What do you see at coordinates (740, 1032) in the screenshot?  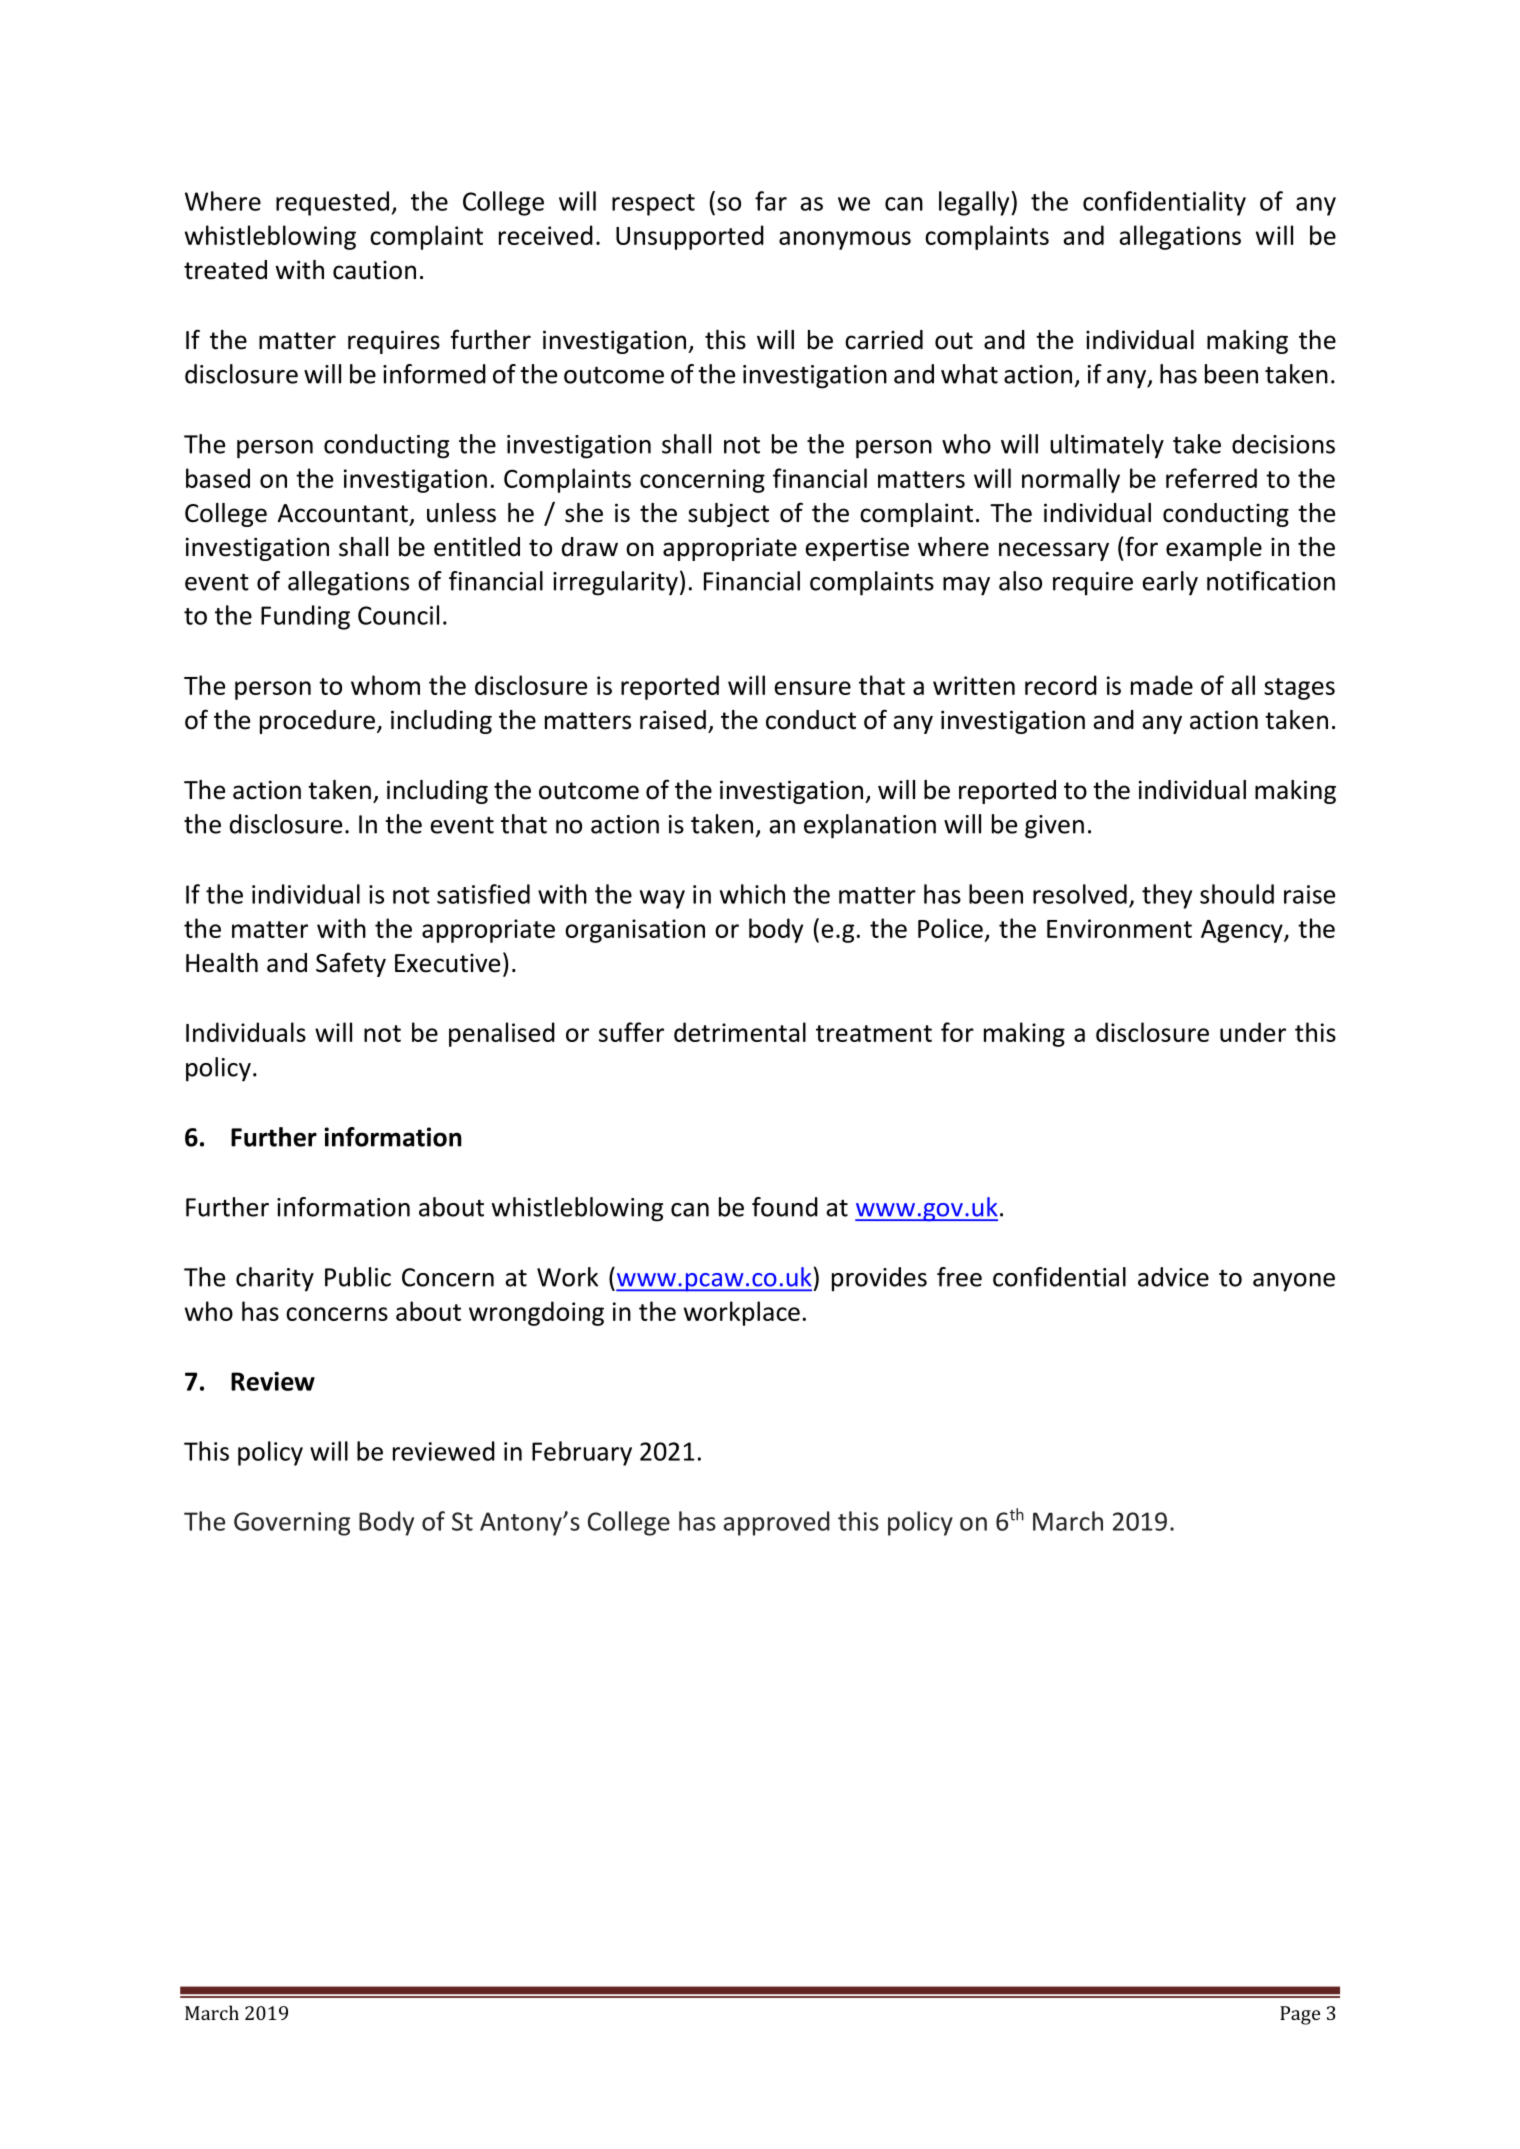 I see `detrimental` at bounding box center [740, 1032].
